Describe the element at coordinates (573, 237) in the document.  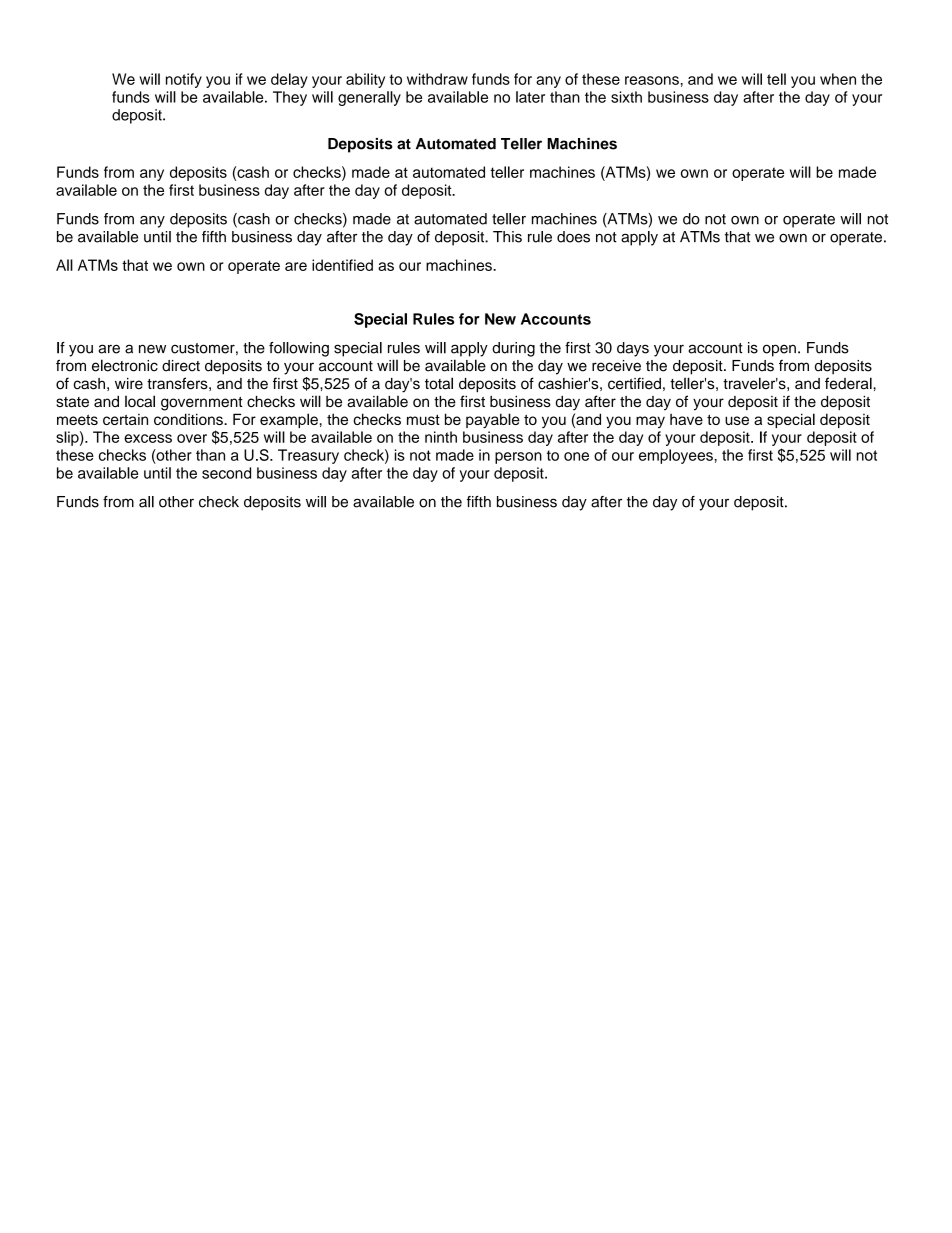
I see `does` at that location.
